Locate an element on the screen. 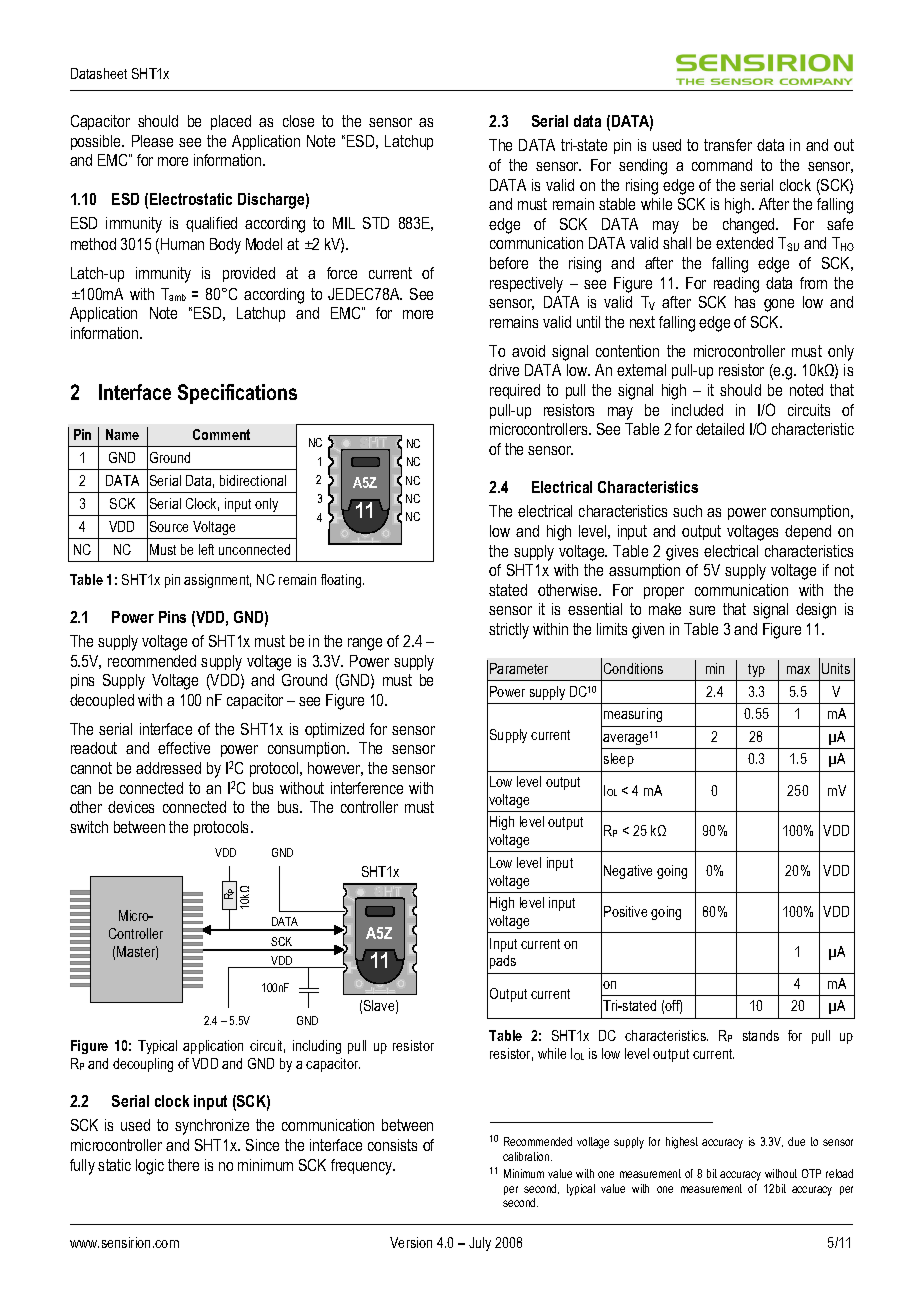 The image size is (924, 1308). devices is located at coordinates (131, 807).
